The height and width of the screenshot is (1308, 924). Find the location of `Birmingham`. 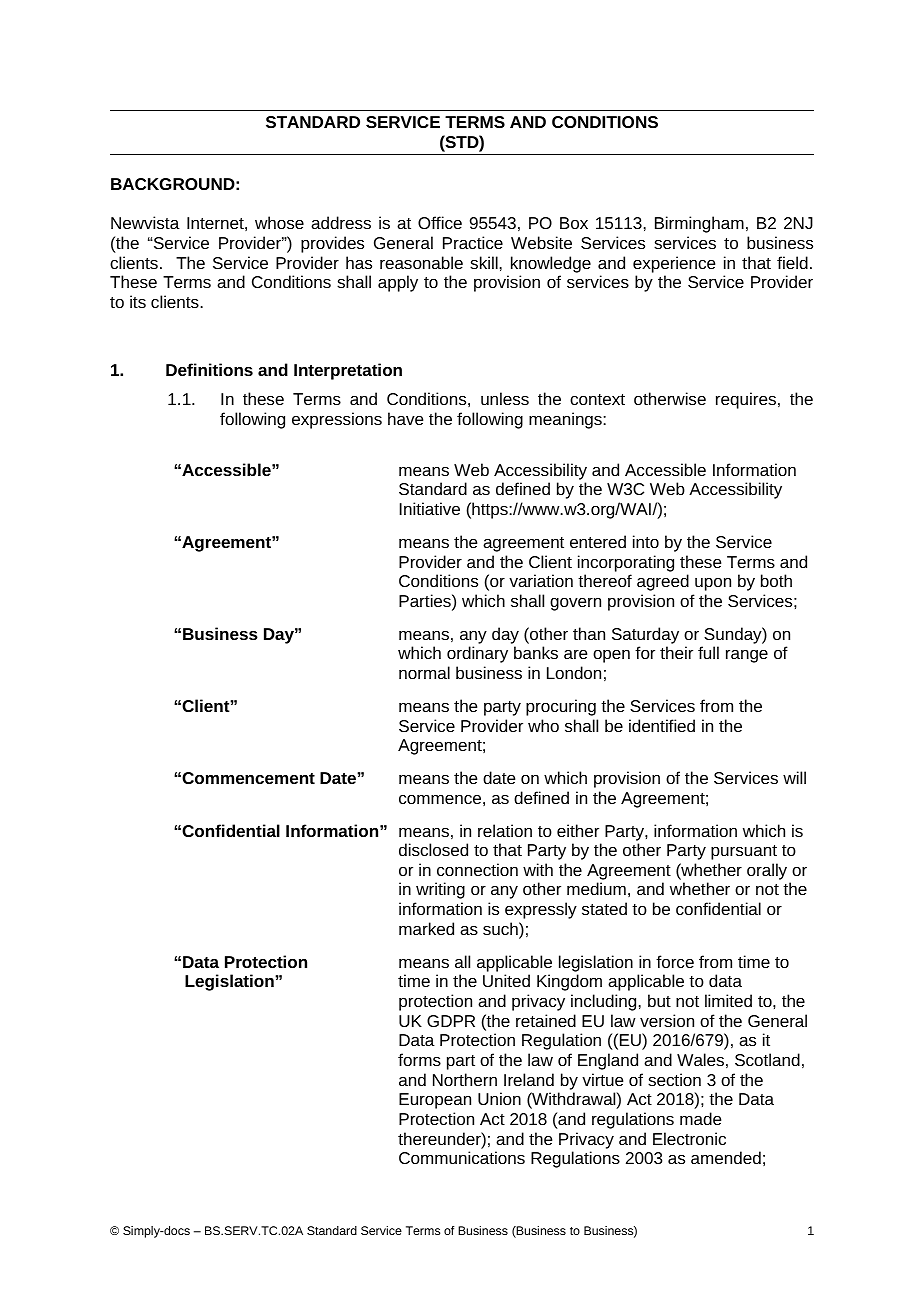

Birmingham is located at coordinates (699, 224).
